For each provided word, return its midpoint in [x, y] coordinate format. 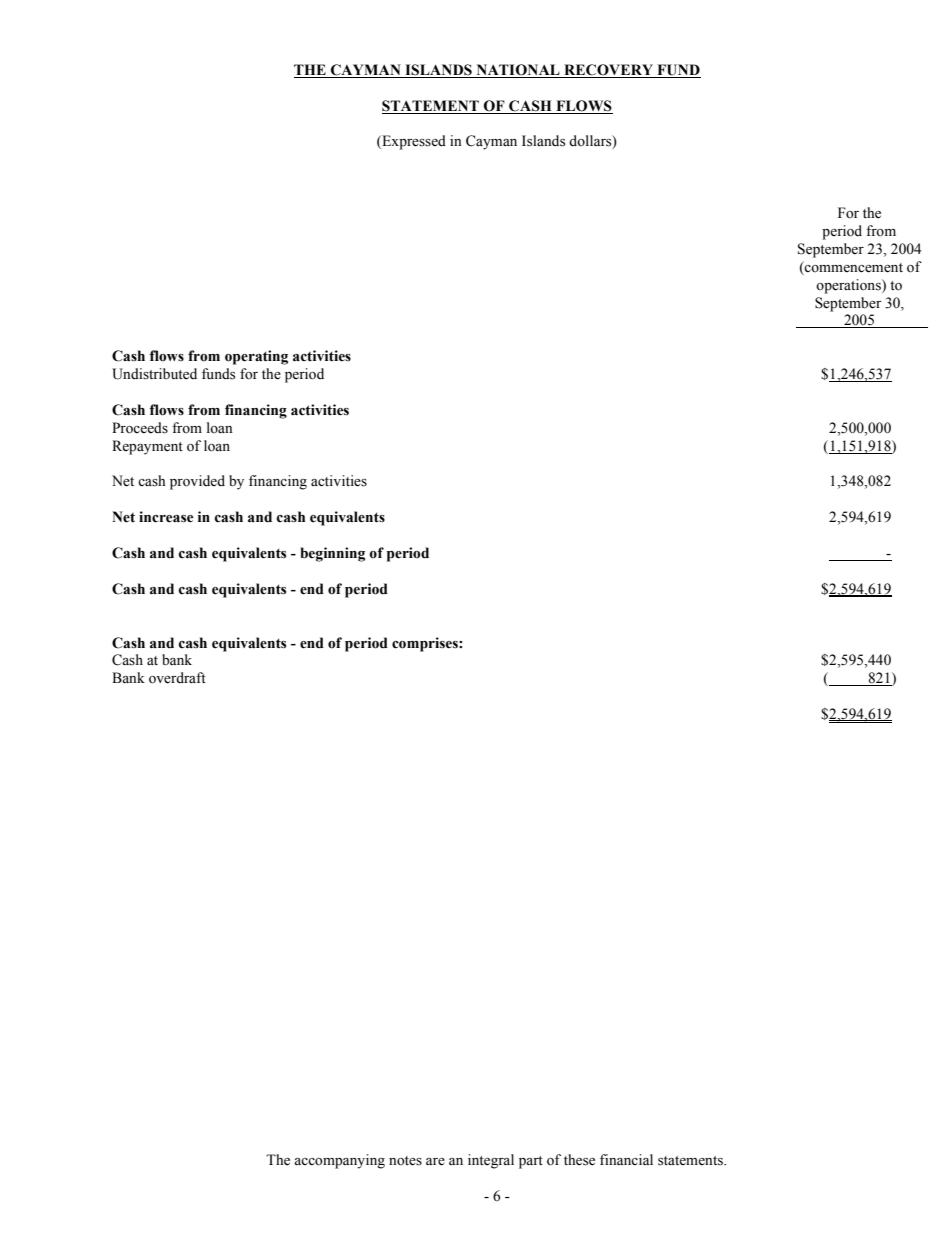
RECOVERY [608, 70]
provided [197, 482]
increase [166, 517]
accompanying [339, 1161]
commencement [853, 267]
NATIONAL [518, 70]
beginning [332, 554]
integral [491, 1161]
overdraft [177, 678]
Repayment [147, 447]
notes [405, 1161]
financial [626, 1159]
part [531, 1162]
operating [256, 357]
